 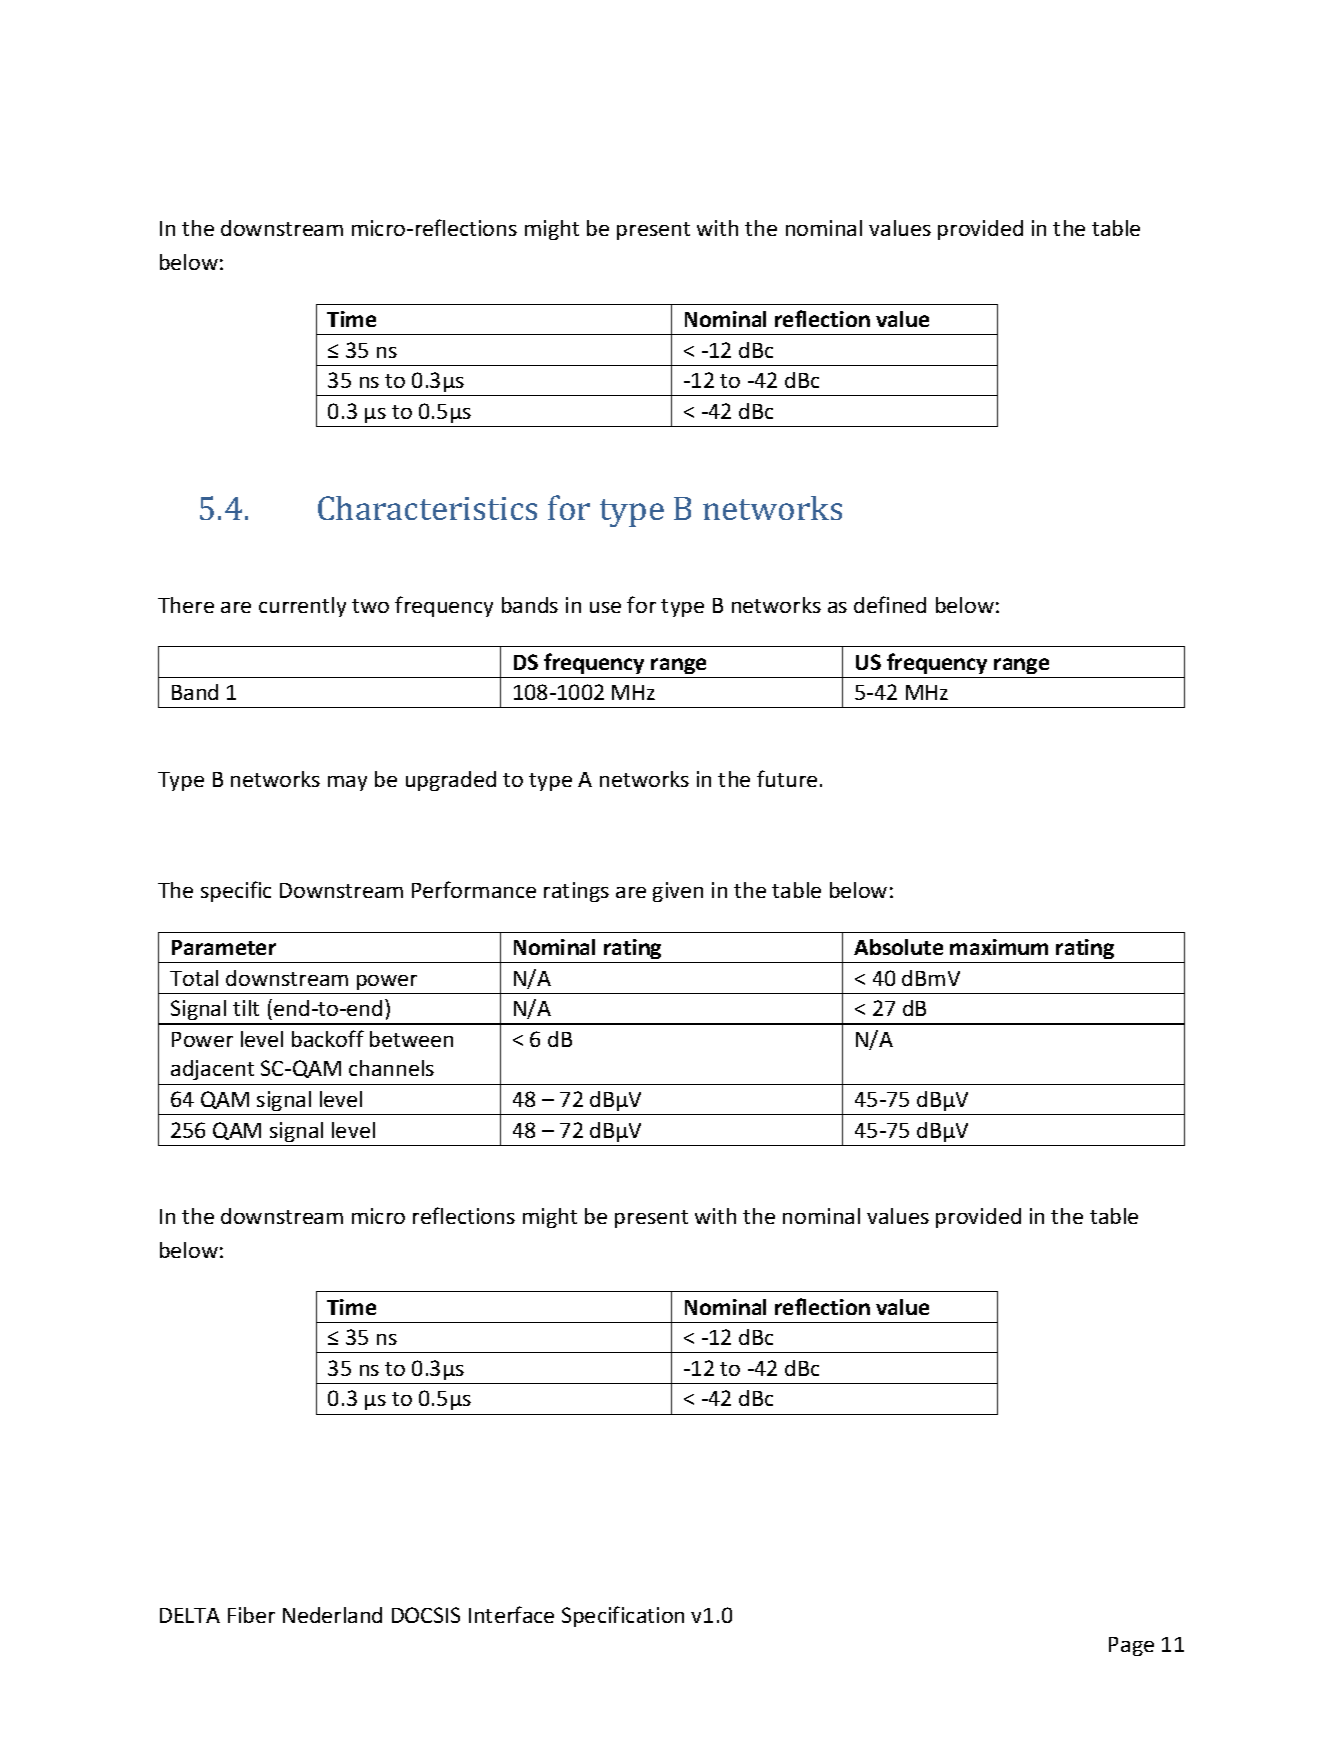 I want to click on adjacent, so click(x=212, y=1070).
